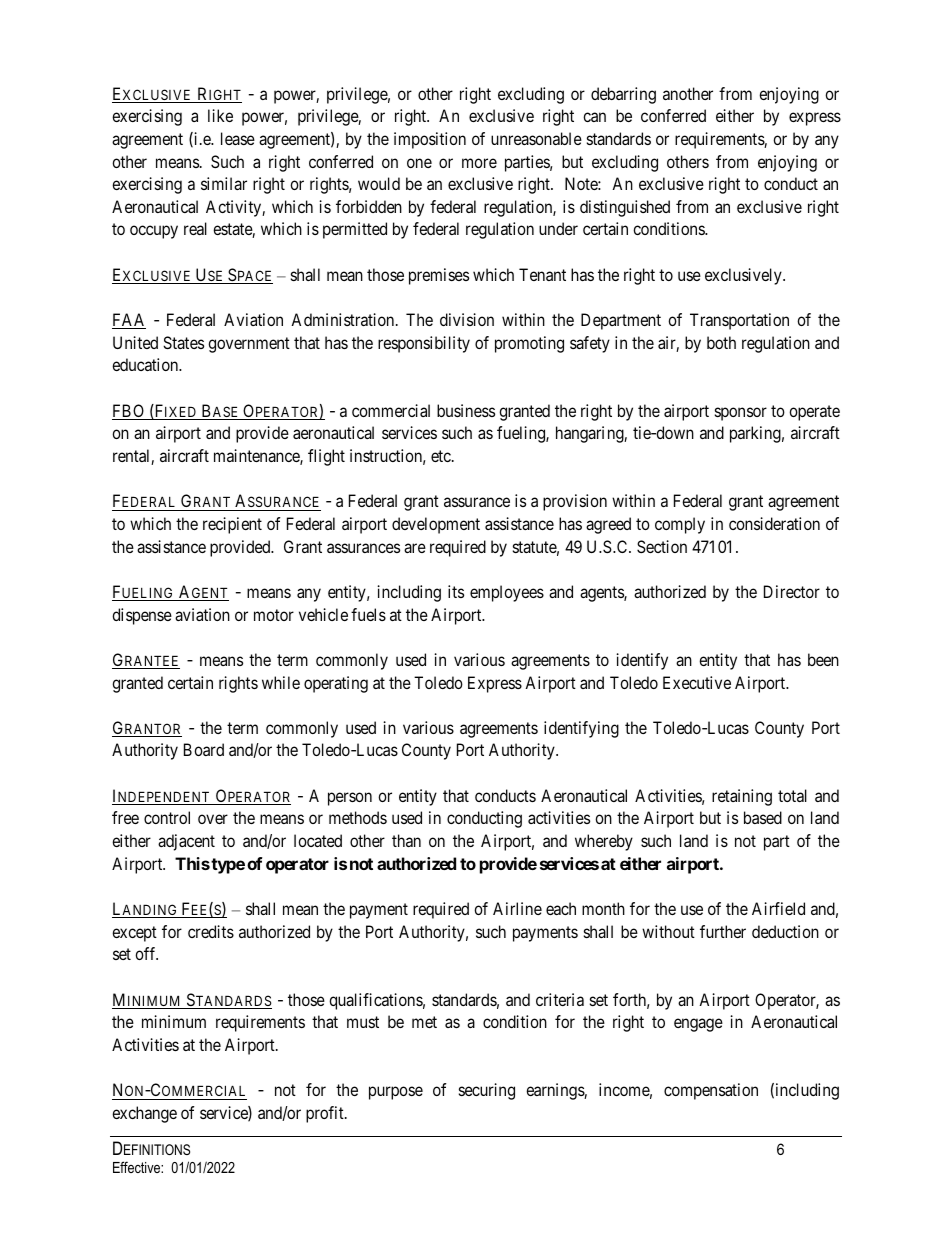 This screenshot has width=952, height=1233. I want to click on recipient, so click(232, 525).
